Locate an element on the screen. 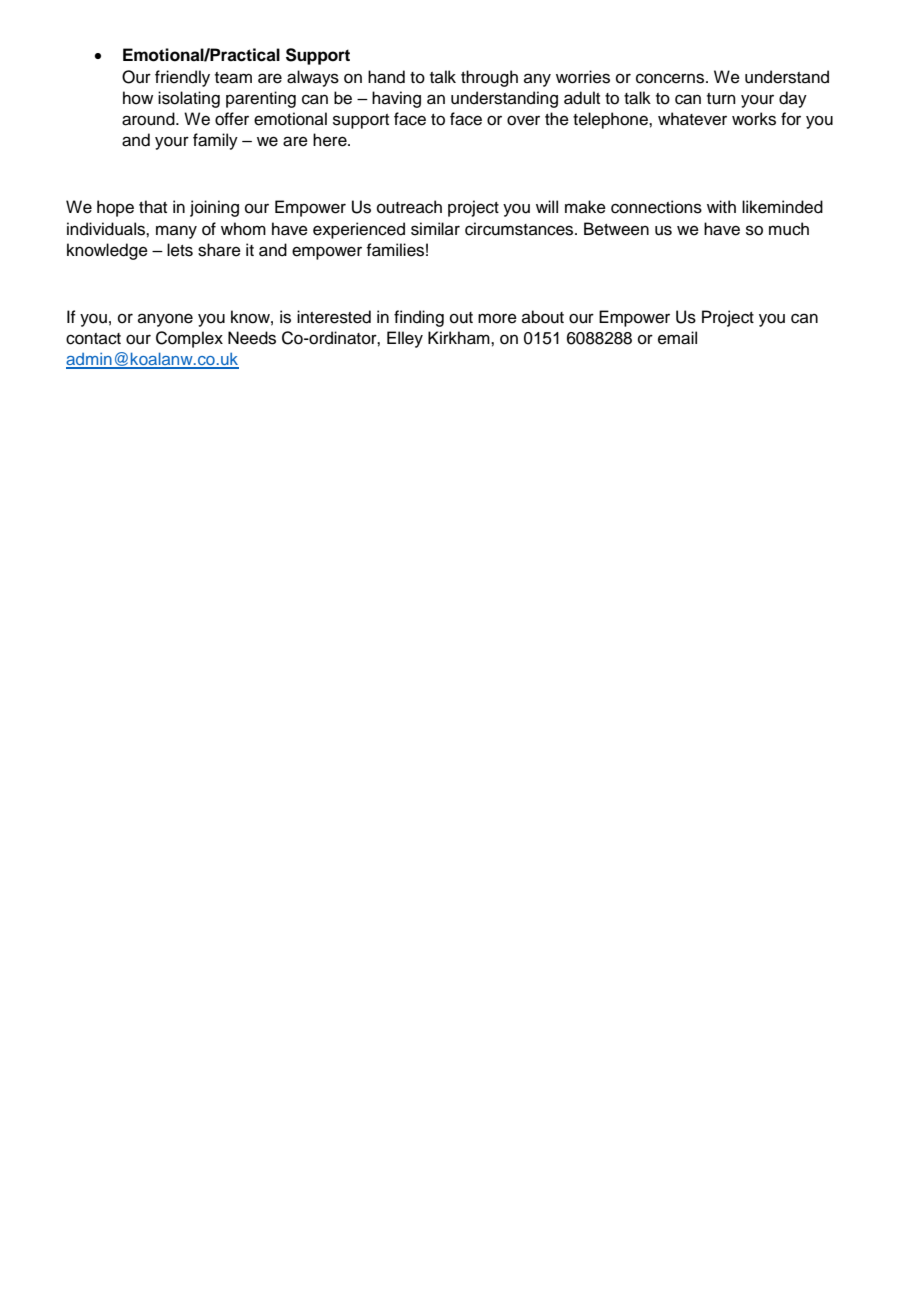 The height and width of the screenshot is (1308, 924). concerns is located at coordinates (671, 78).
